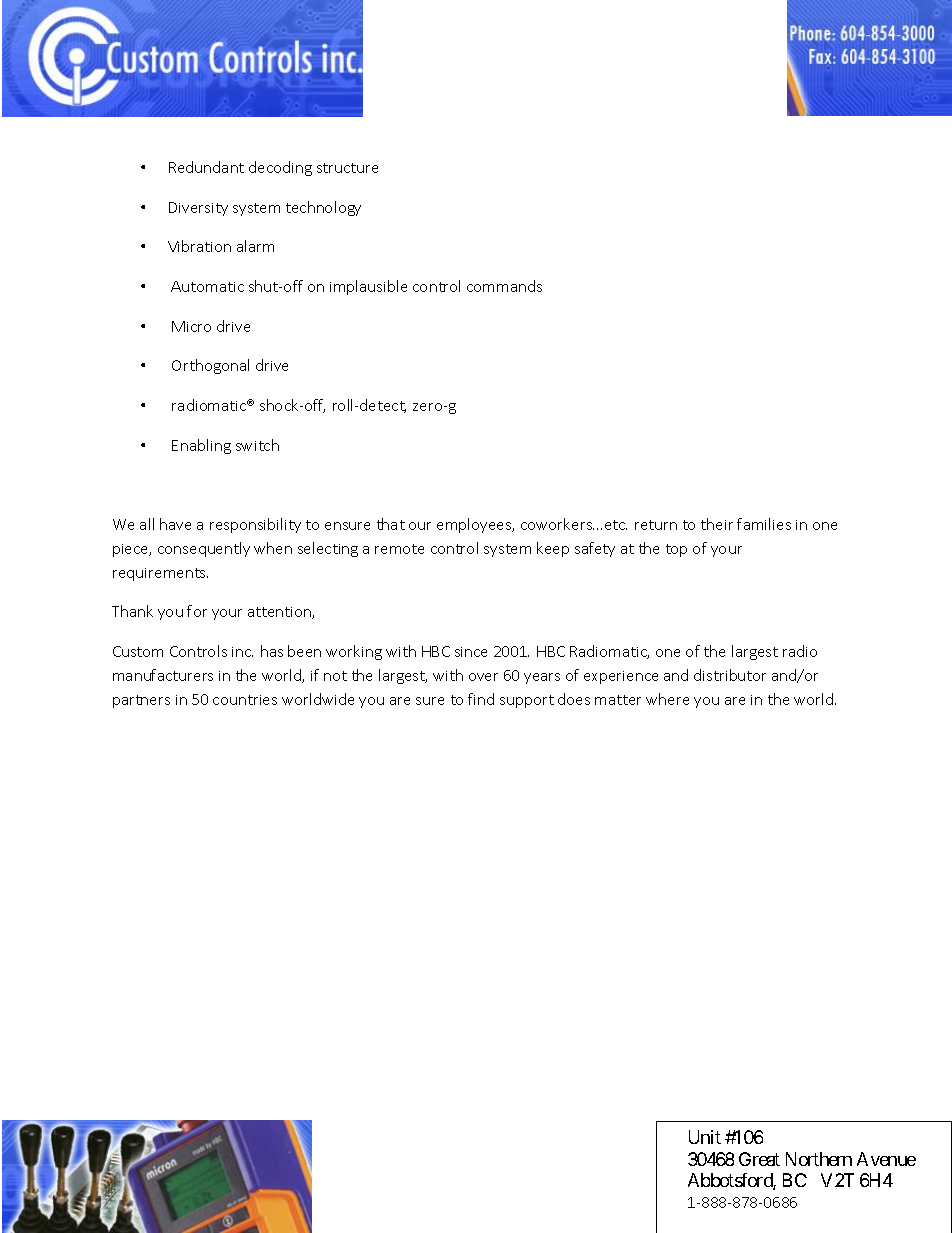 The image size is (952, 1233). I want to click on Northern, so click(819, 1159).
